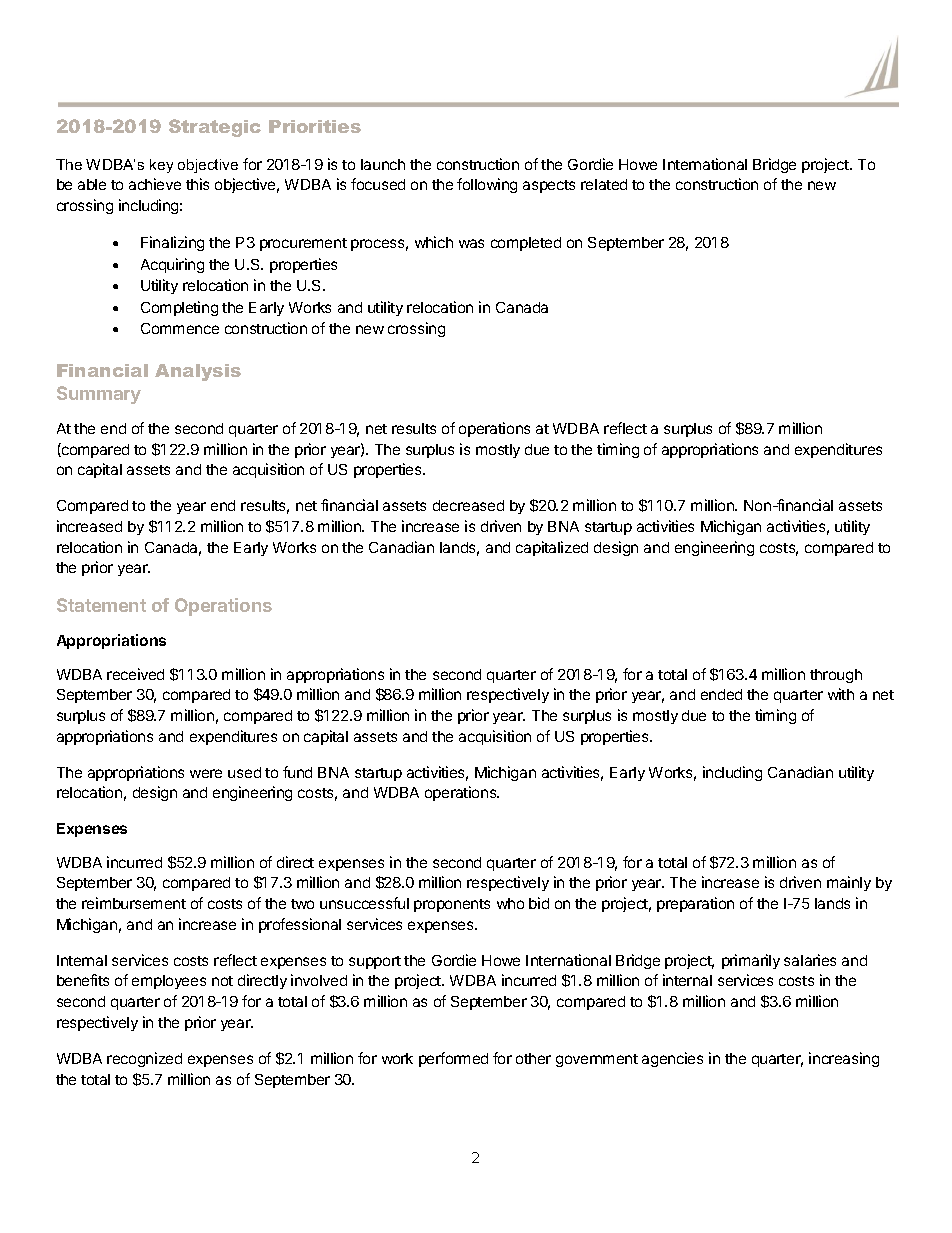 This screenshot has width=952, height=1233. I want to click on related, so click(604, 184).
